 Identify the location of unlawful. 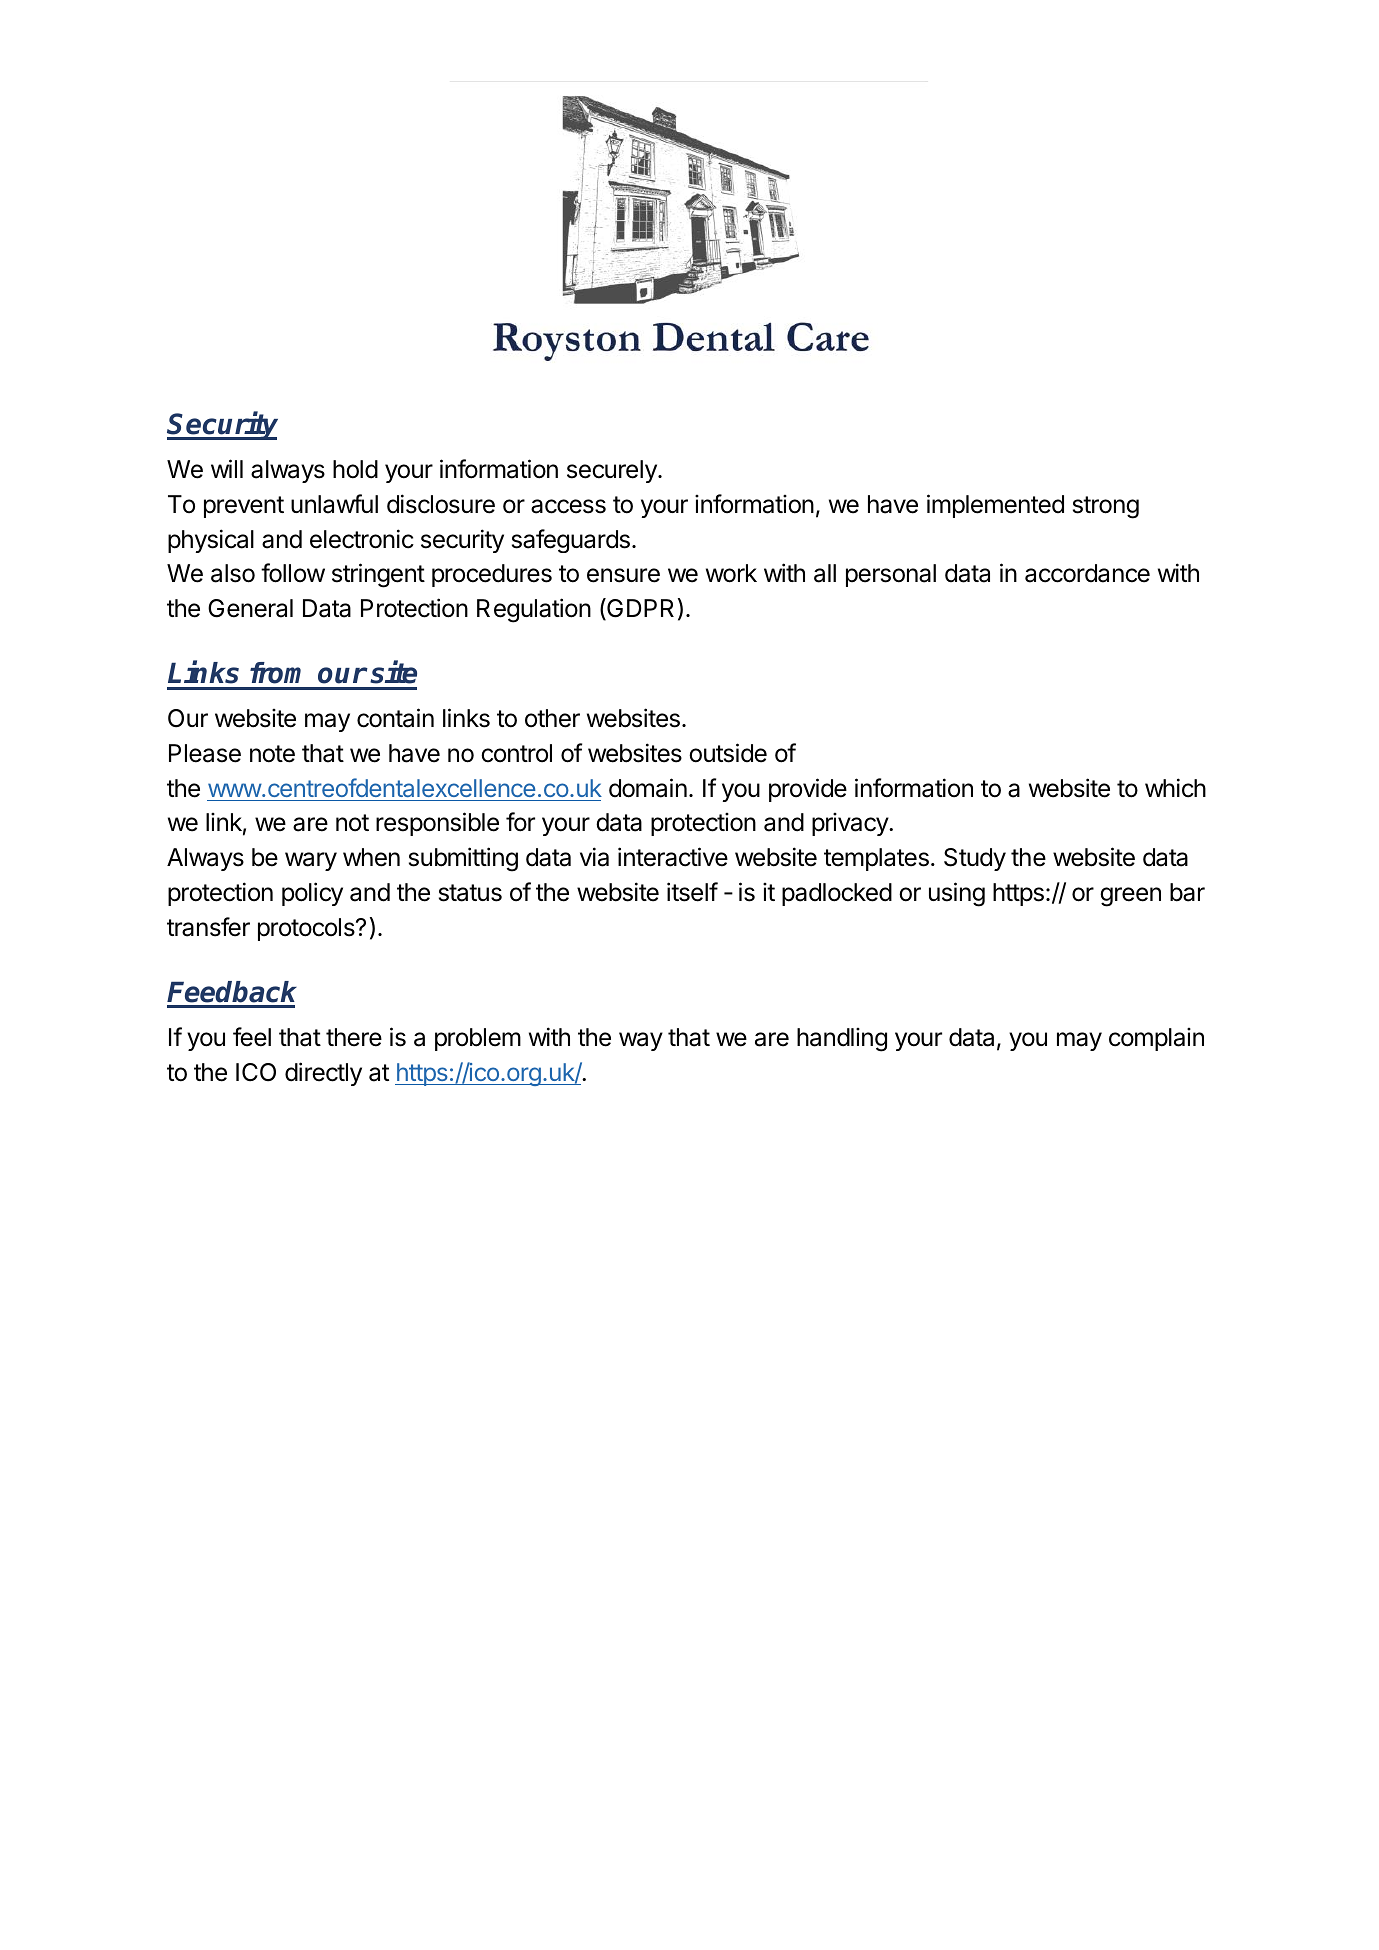
(334, 504).
